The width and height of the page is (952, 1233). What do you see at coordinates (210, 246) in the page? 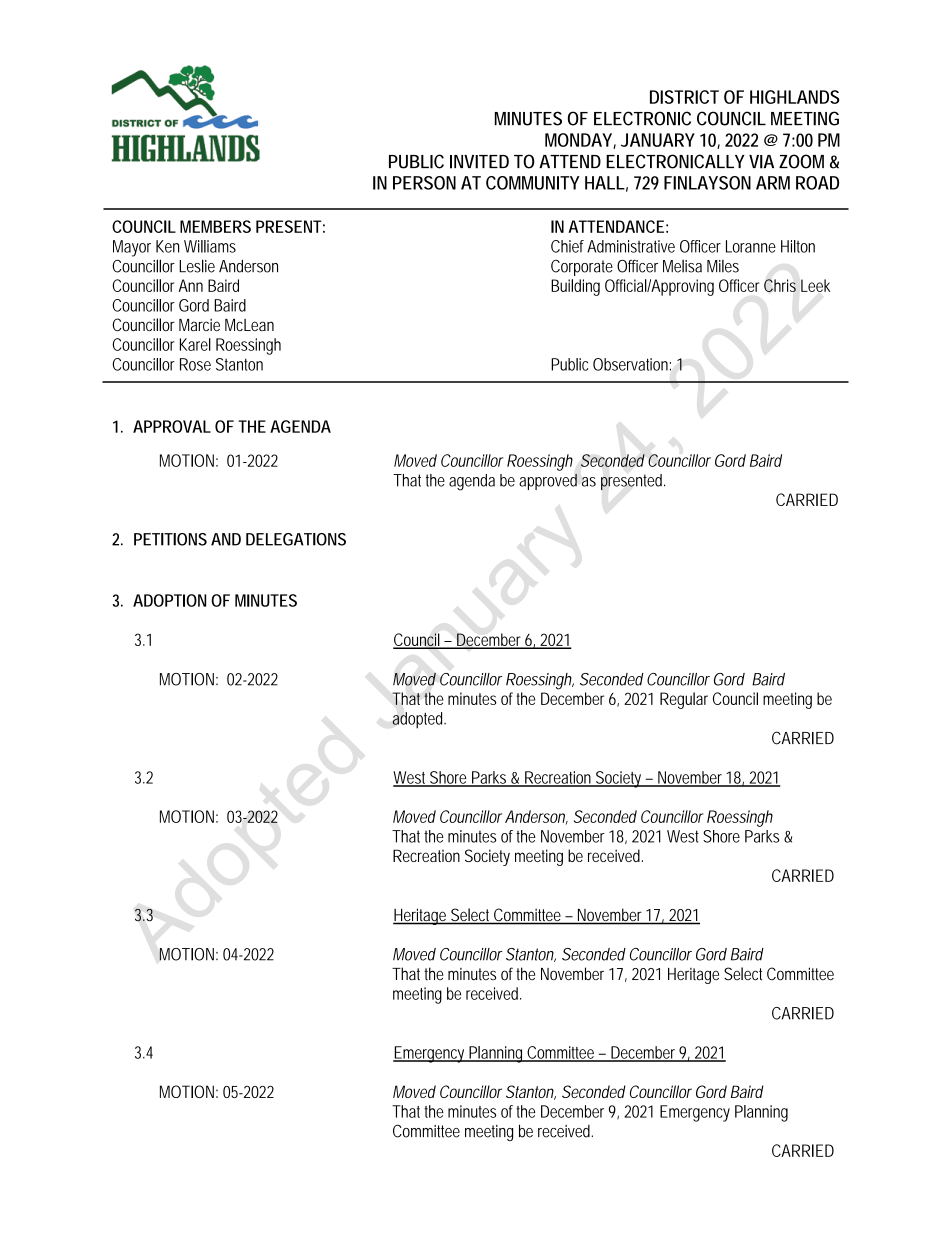
I see `Williams` at bounding box center [210, 246].
